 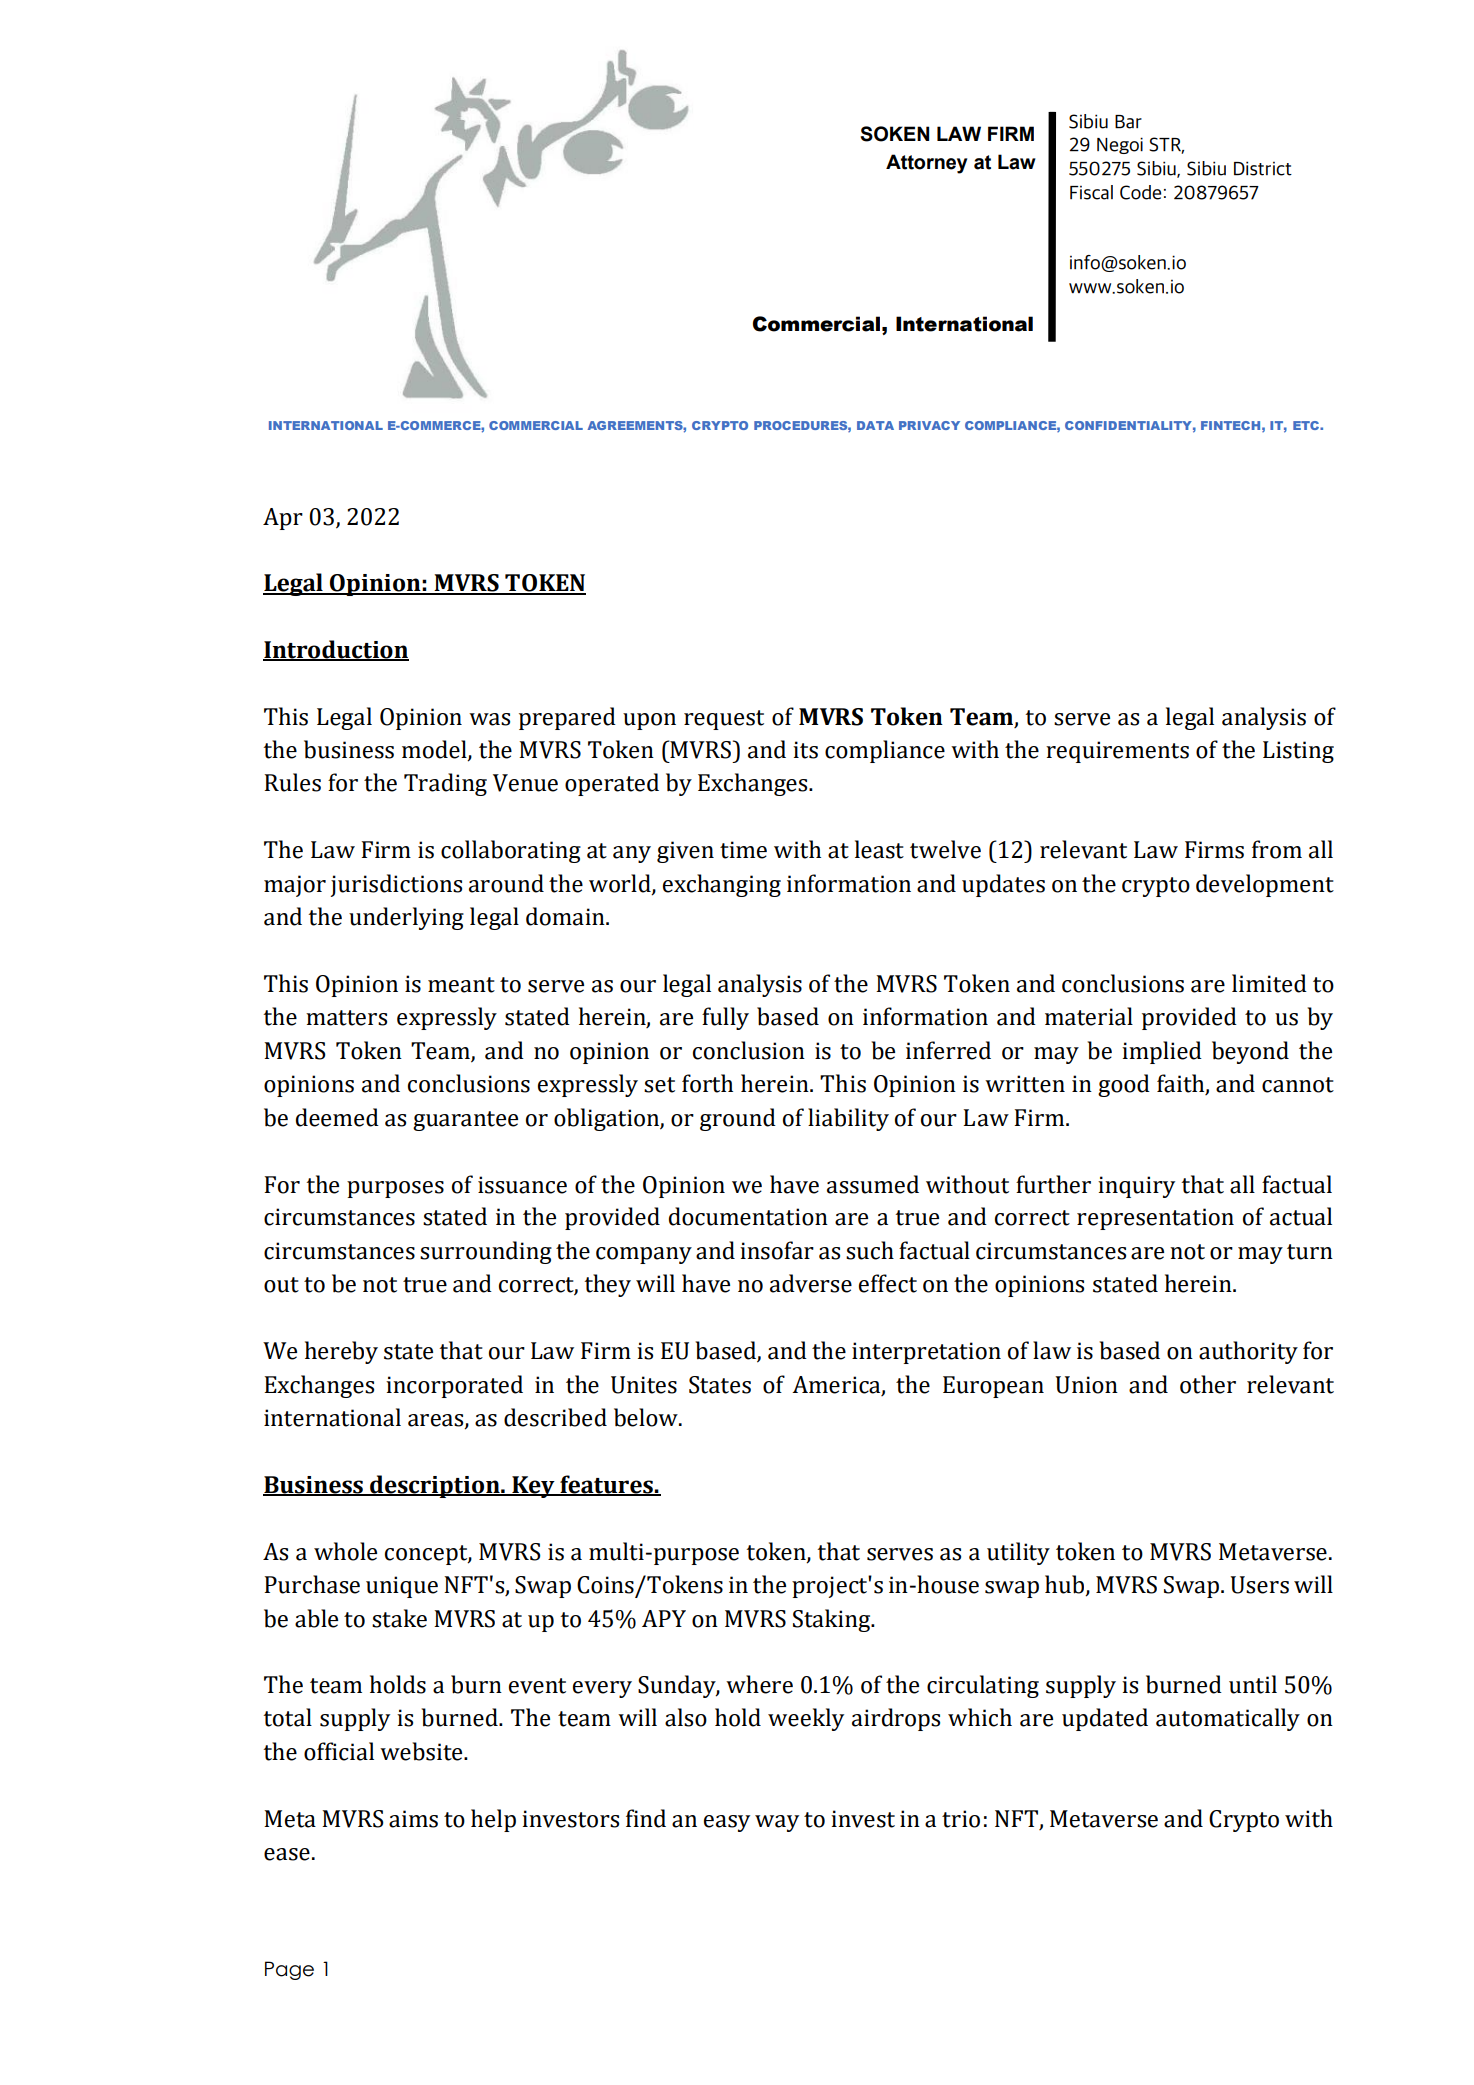 What do you see at coordinates (283, 519) in the screenshot?
I see `Apr` at bounding box center [283, 519].
